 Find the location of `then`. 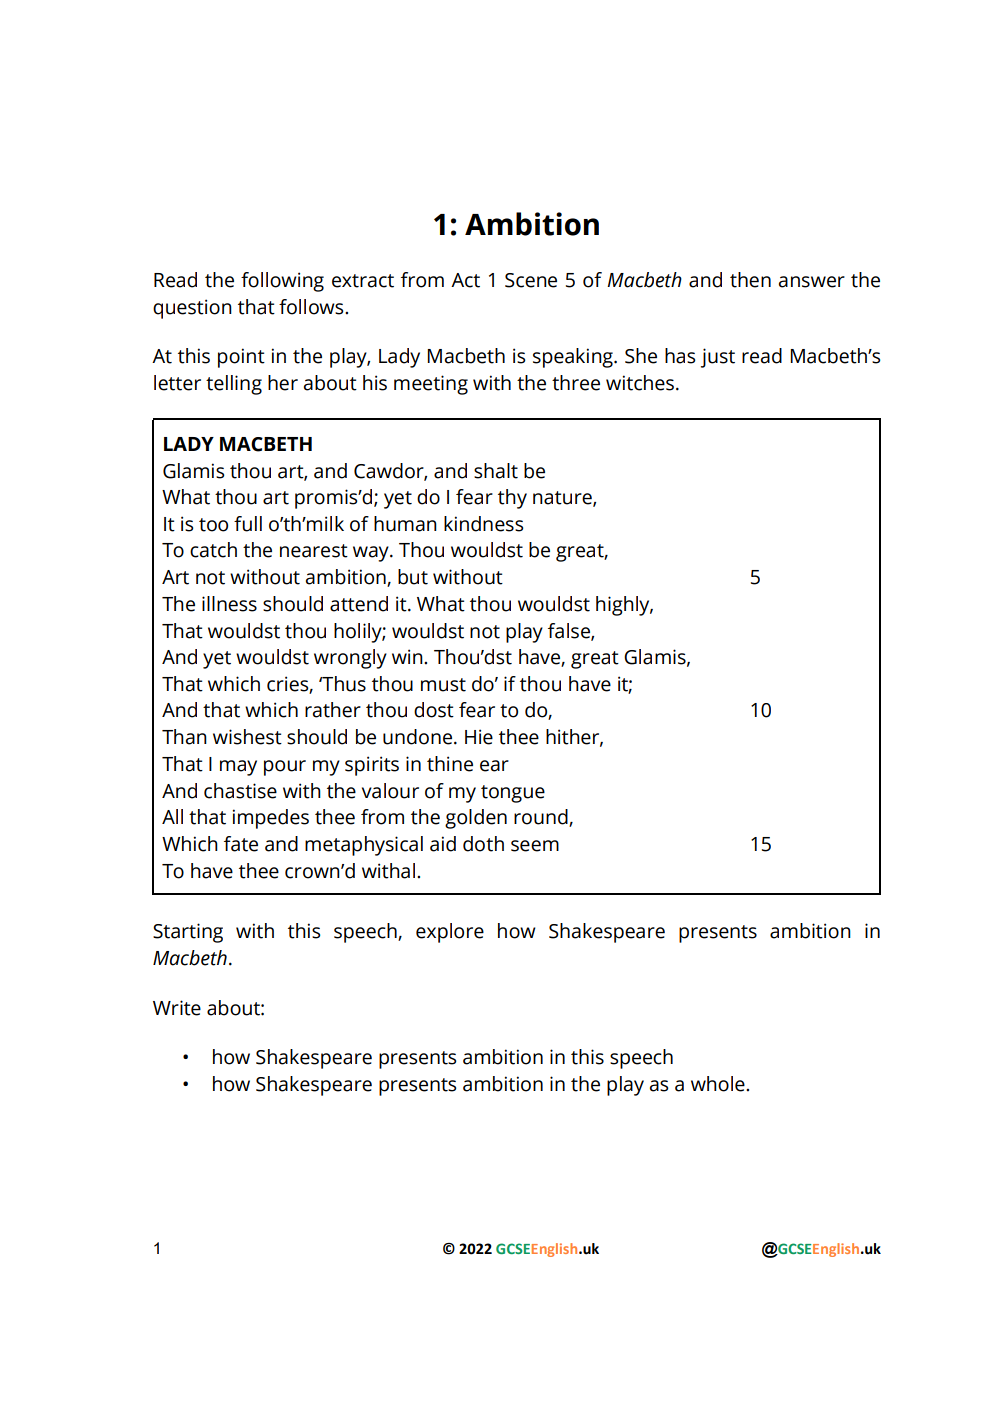

then is located at coordinates (750, 280).
